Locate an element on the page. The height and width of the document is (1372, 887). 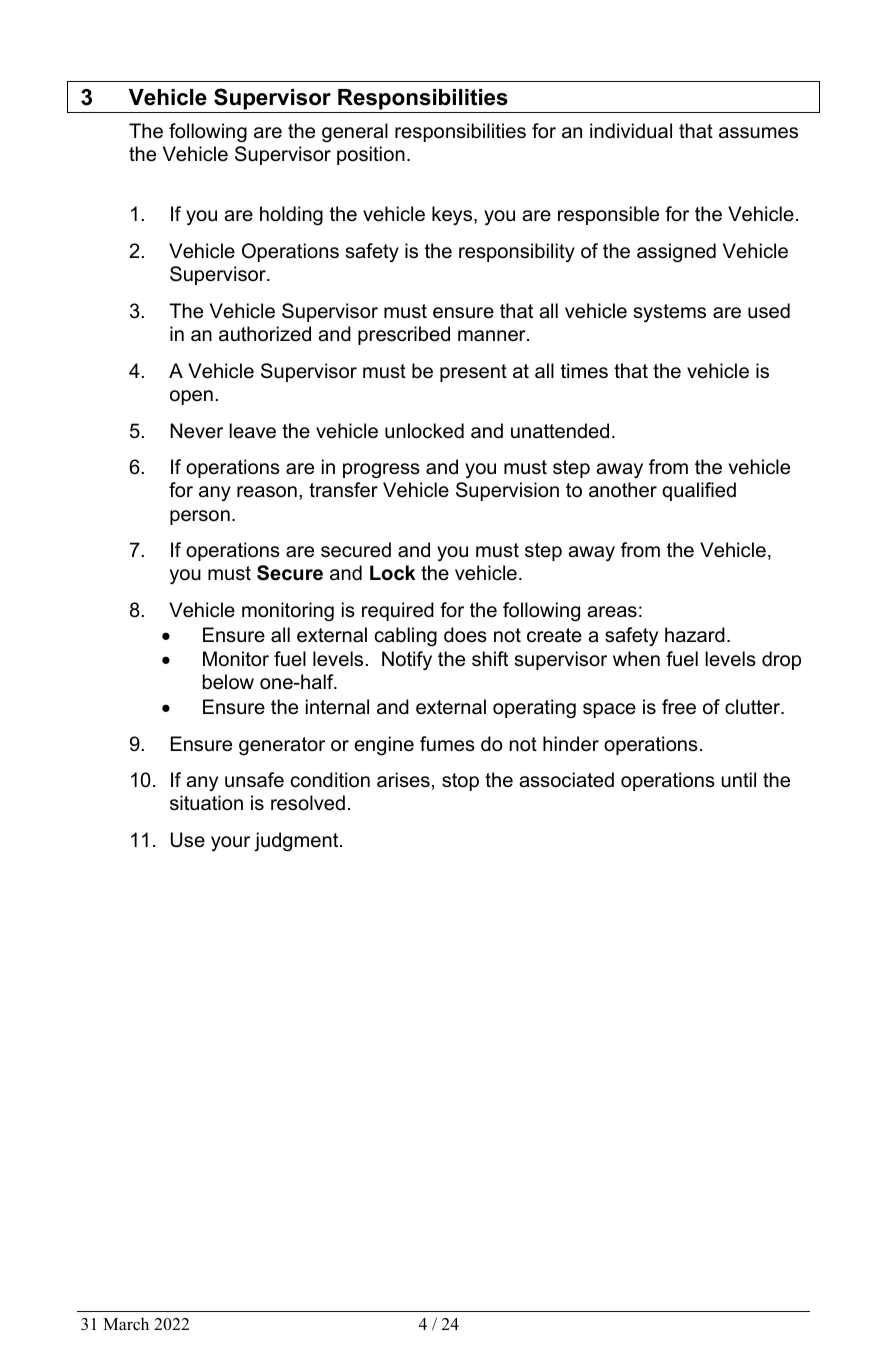
keys is located at coordinates (453, 215).
